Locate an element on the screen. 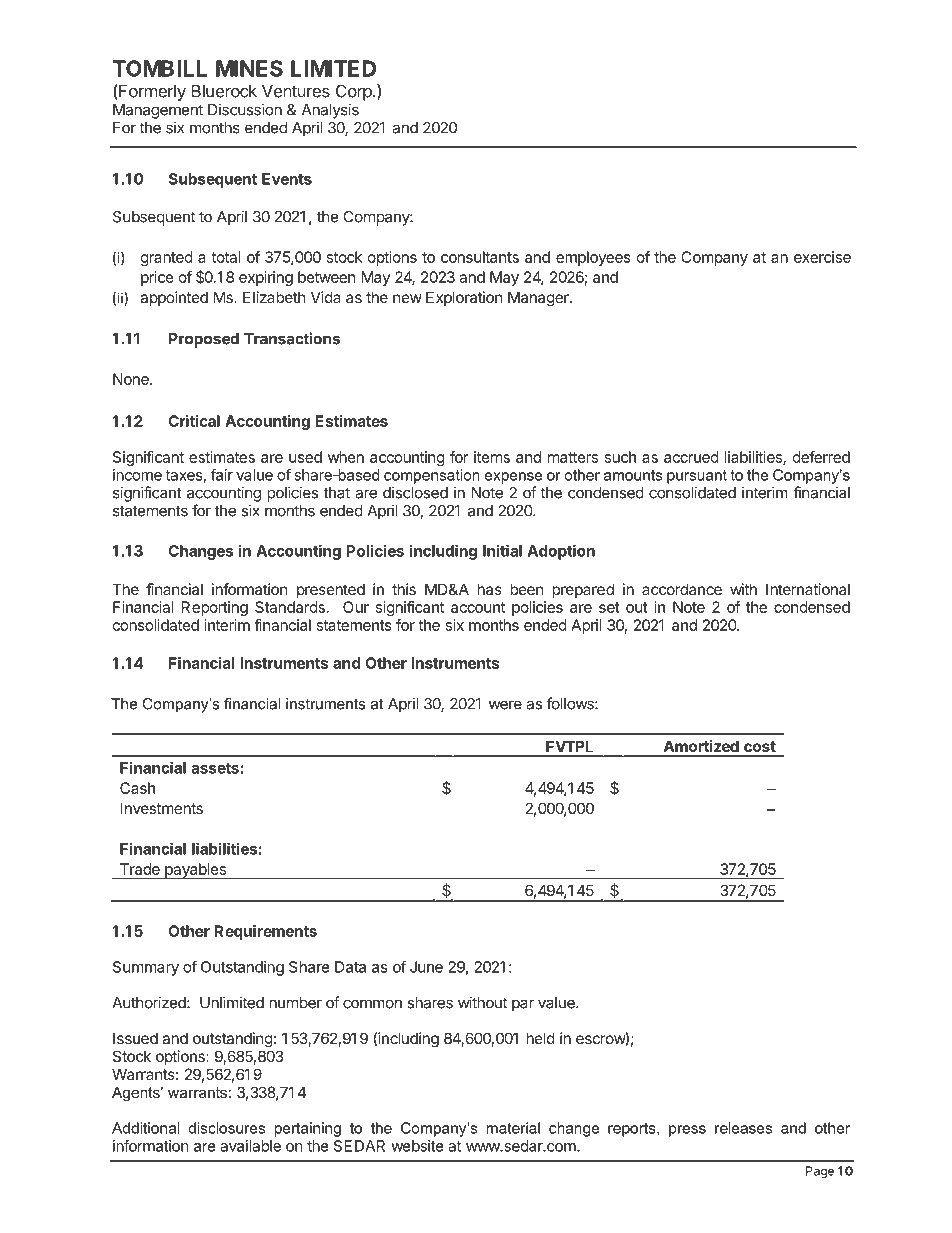  has is located at coordinates (489, 589).
